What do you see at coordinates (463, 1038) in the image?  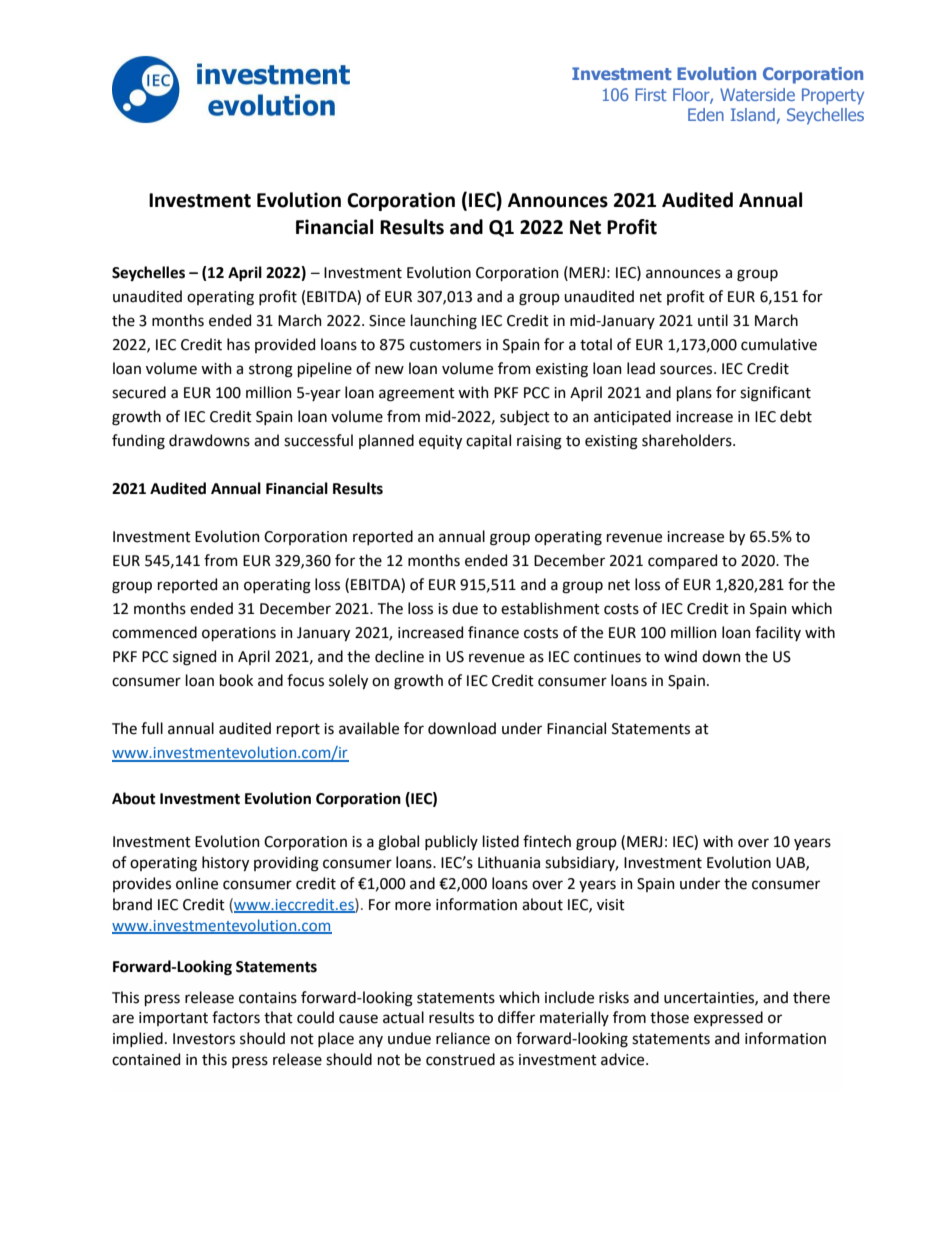 I see `reliance` at bounding box center [463, 1038].
